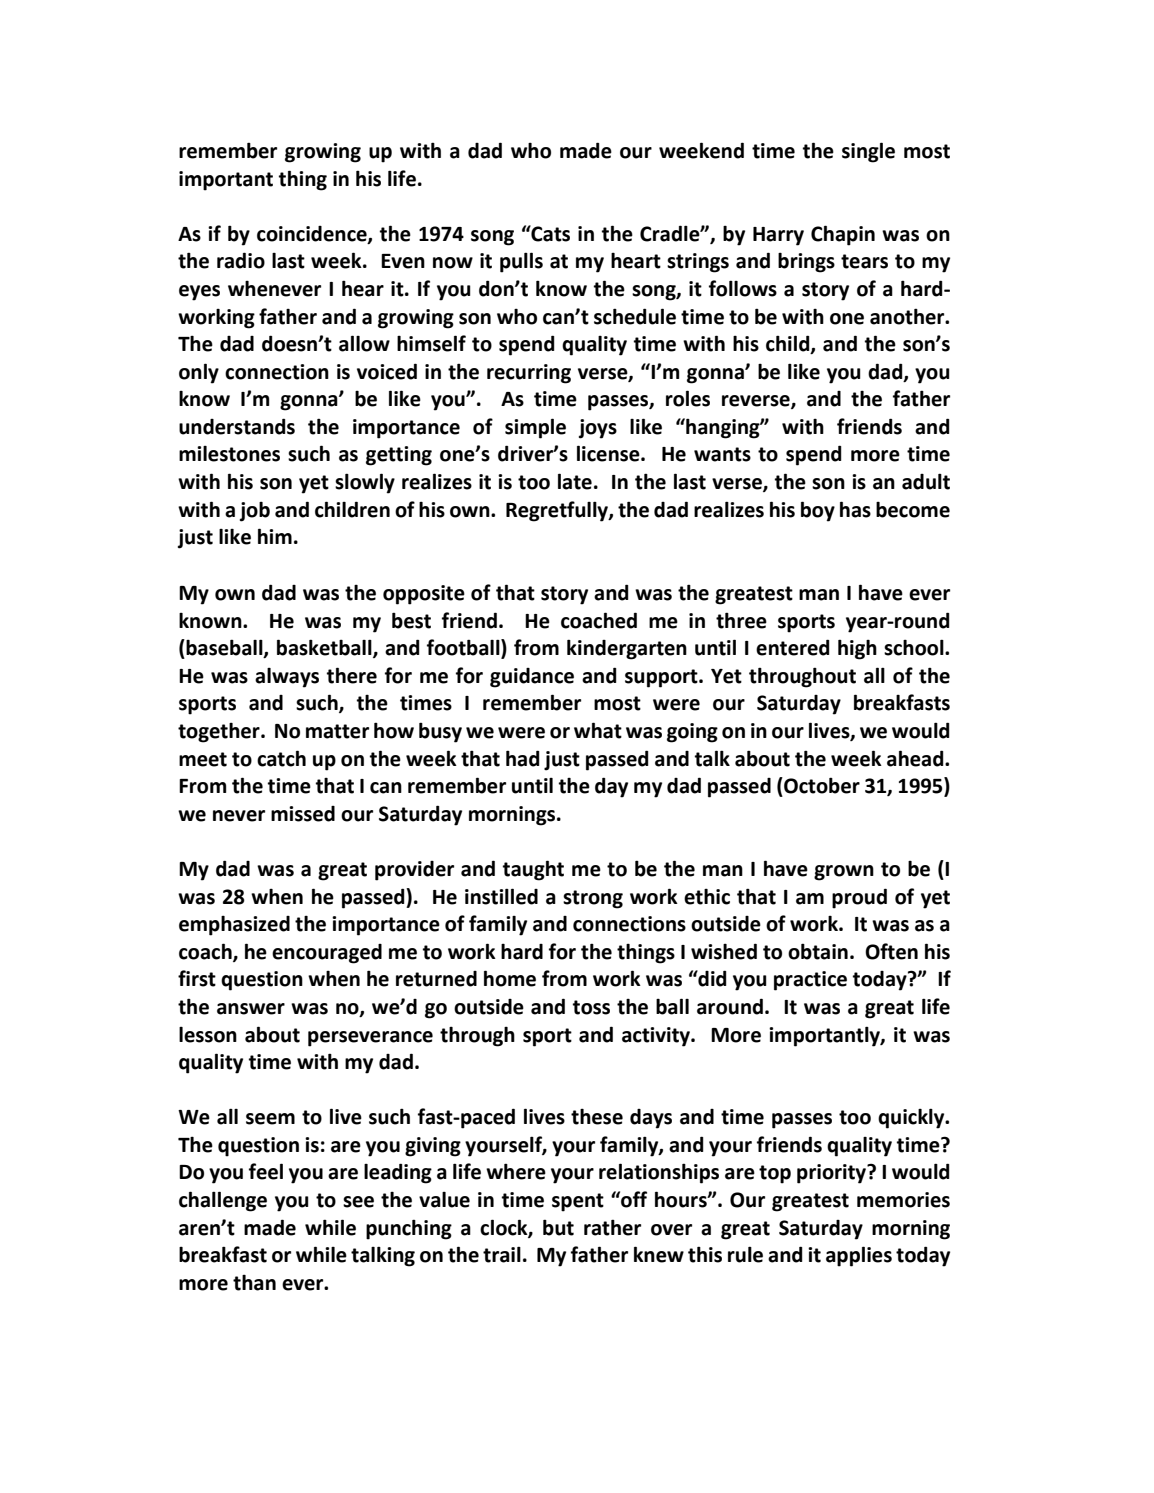  Describe the element at coordinates (868, 152) in the image. I see `single` at that location.
